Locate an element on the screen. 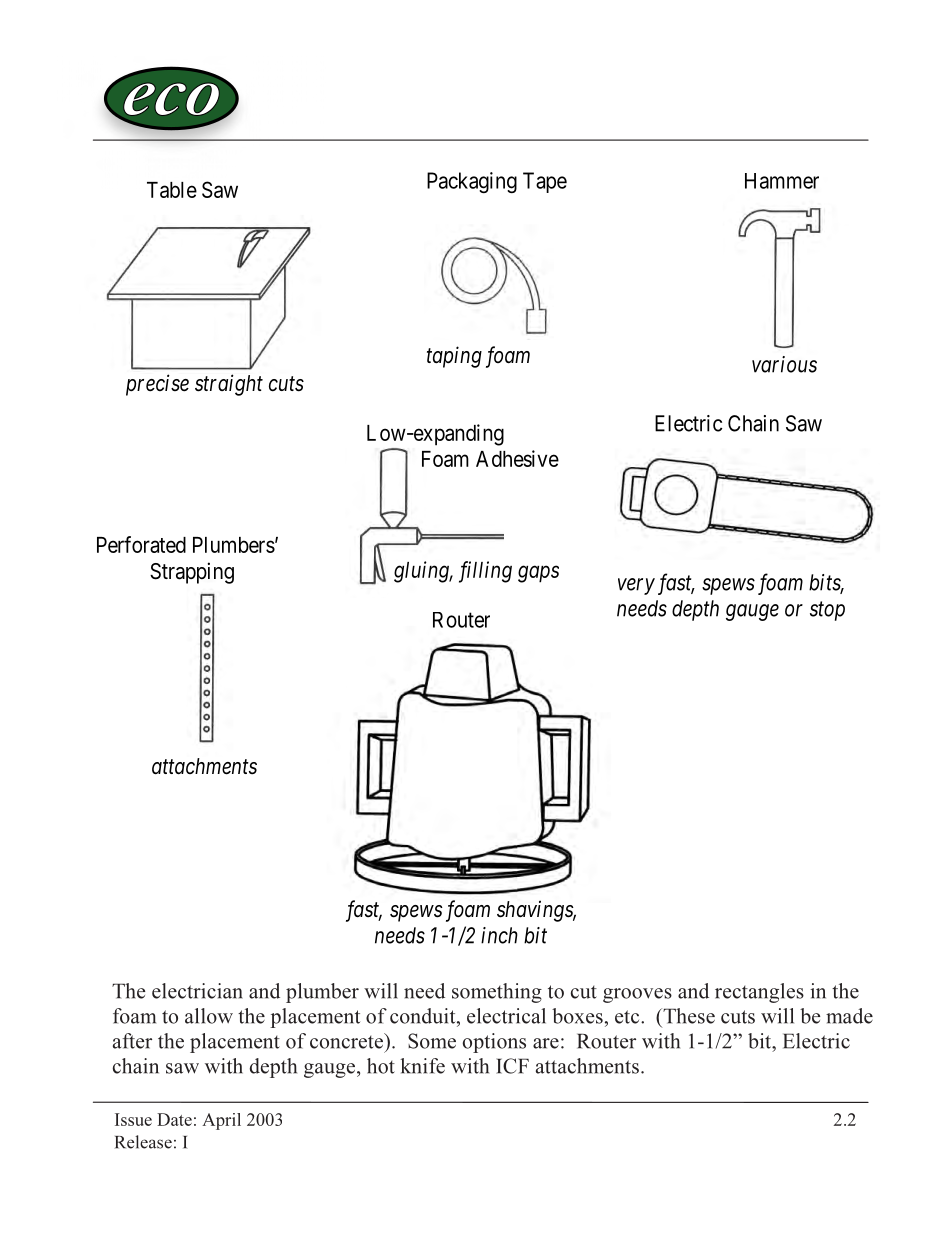 The height and width of the screenshot is (1233, 952). April is located at coordinates (221, 1121).
